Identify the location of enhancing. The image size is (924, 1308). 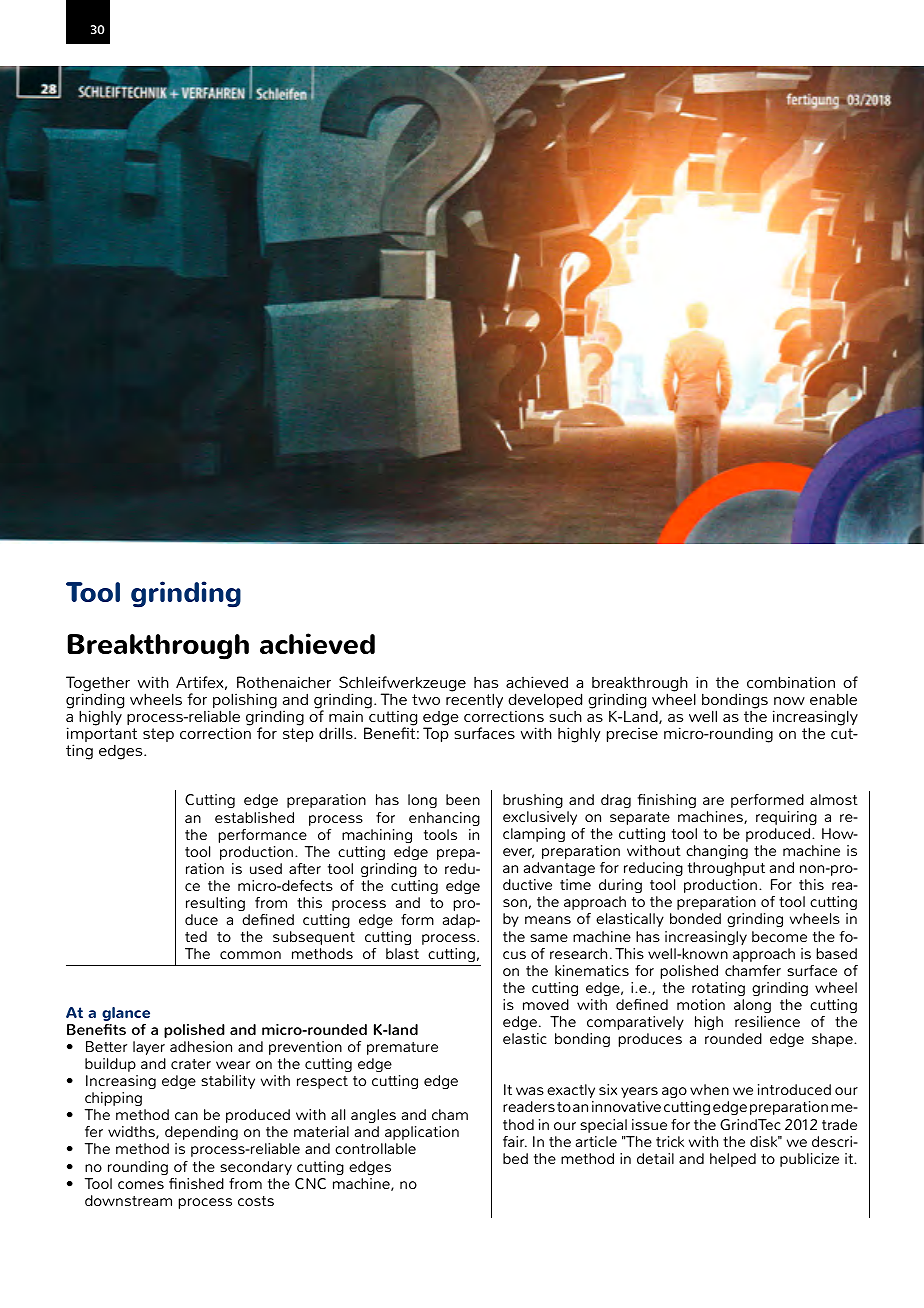
(444, 819).
